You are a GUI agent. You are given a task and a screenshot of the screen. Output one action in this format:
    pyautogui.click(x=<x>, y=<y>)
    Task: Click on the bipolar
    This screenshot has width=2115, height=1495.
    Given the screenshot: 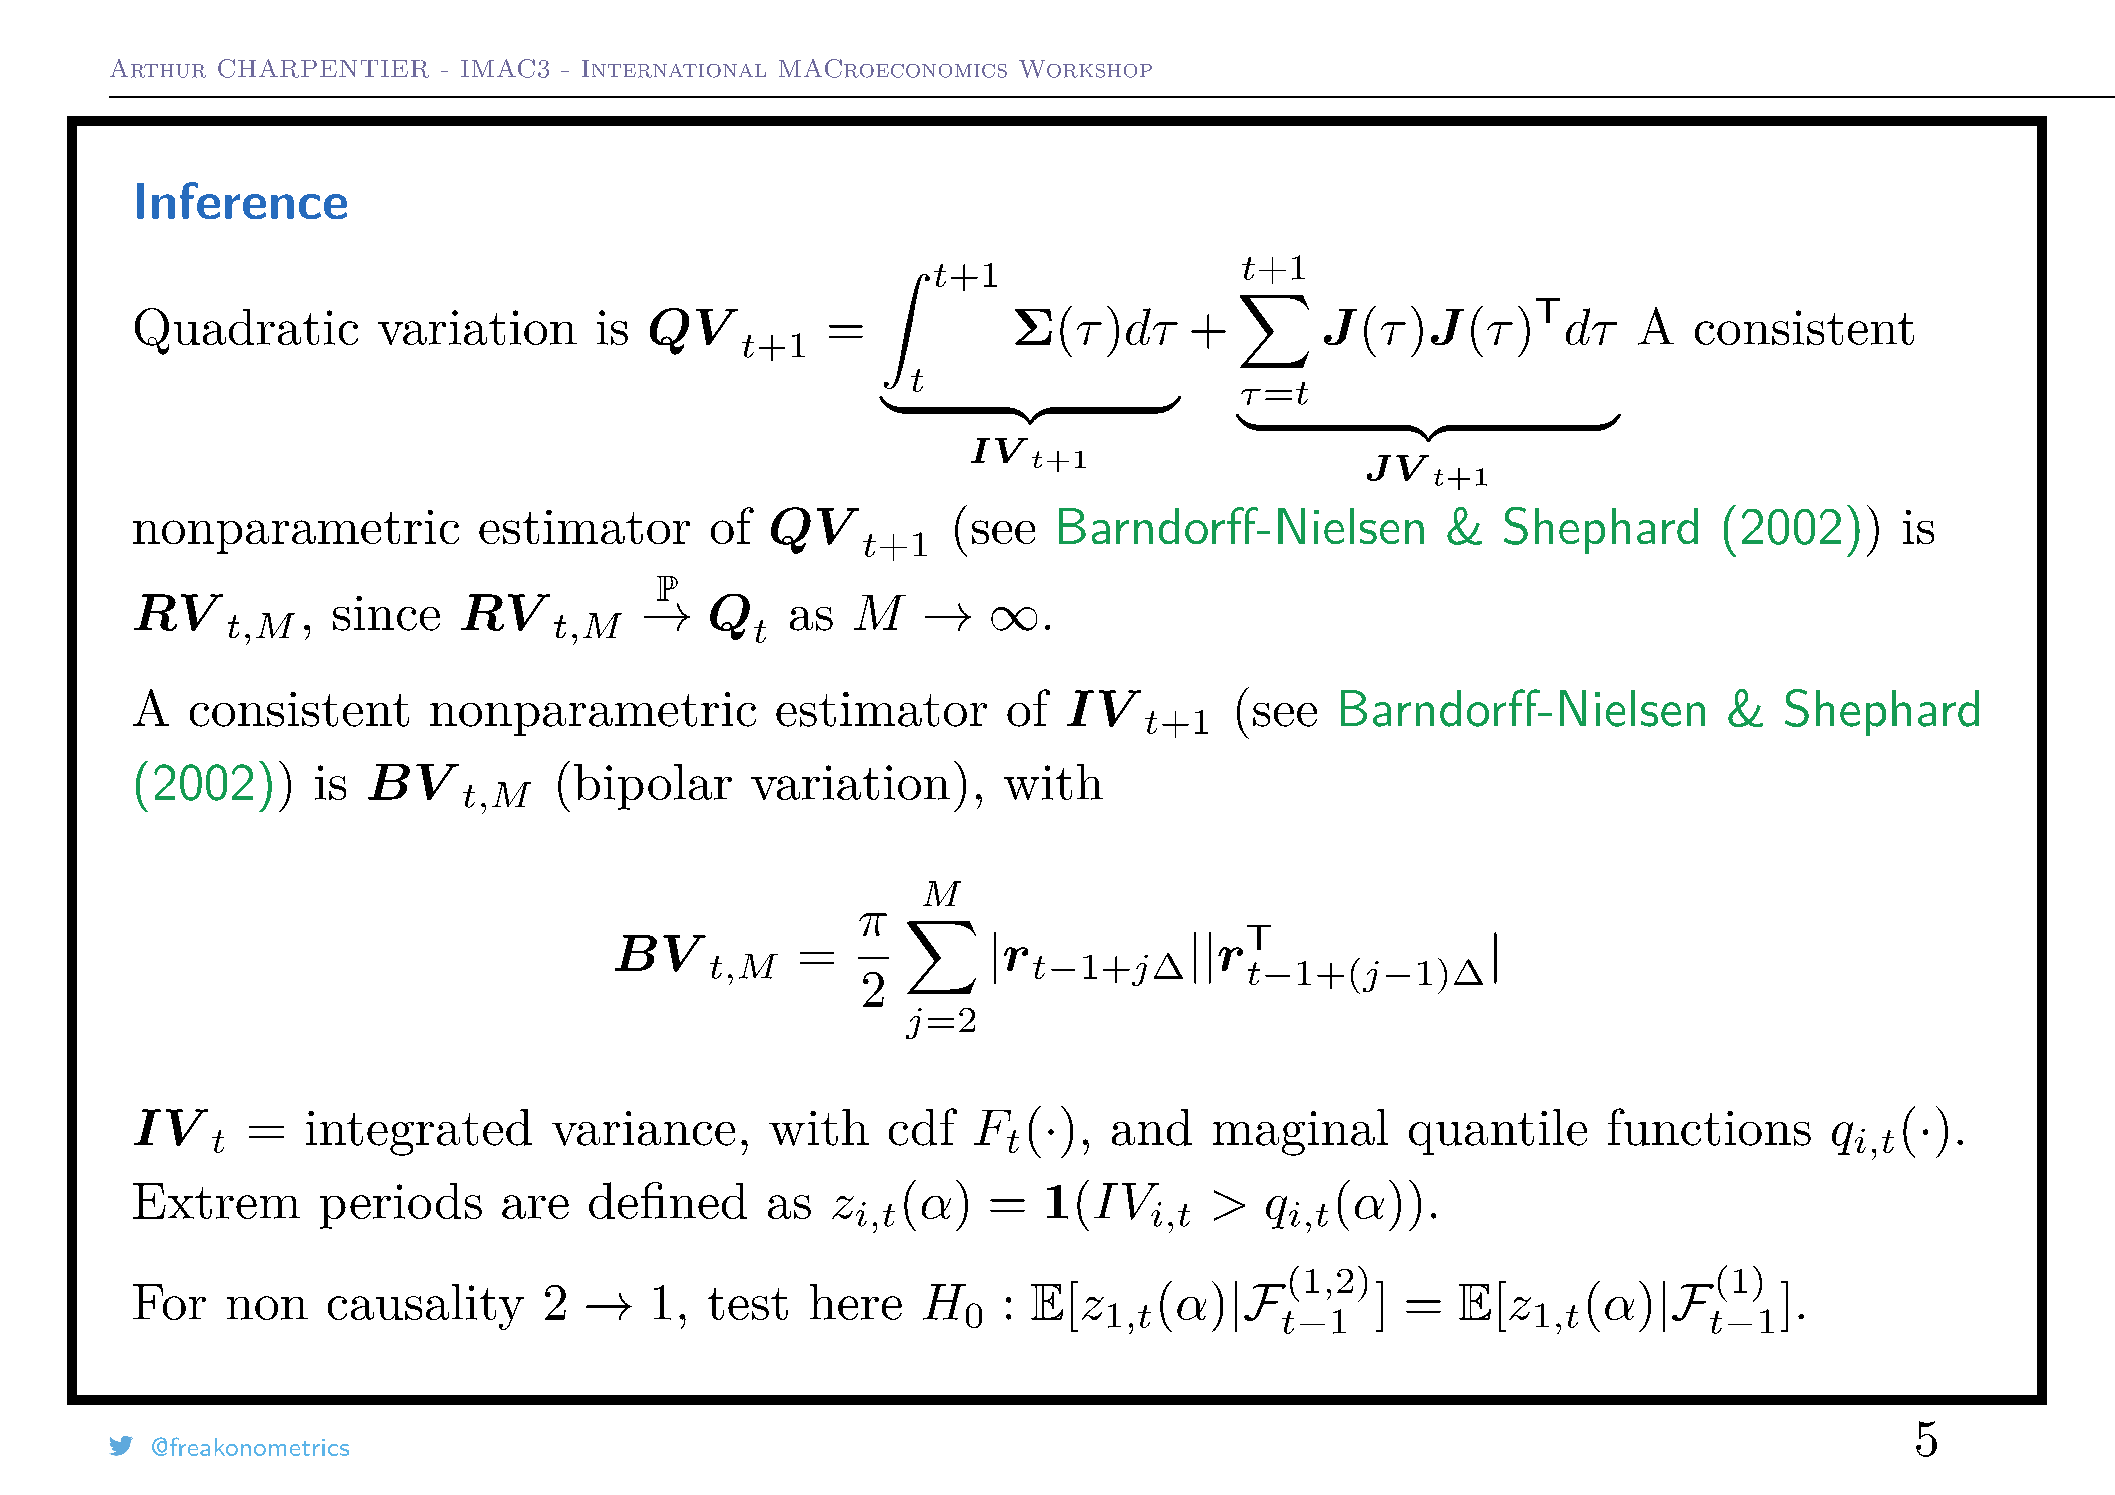 What is the action you would take?
    pyautogui.click(x=653, y=787)
